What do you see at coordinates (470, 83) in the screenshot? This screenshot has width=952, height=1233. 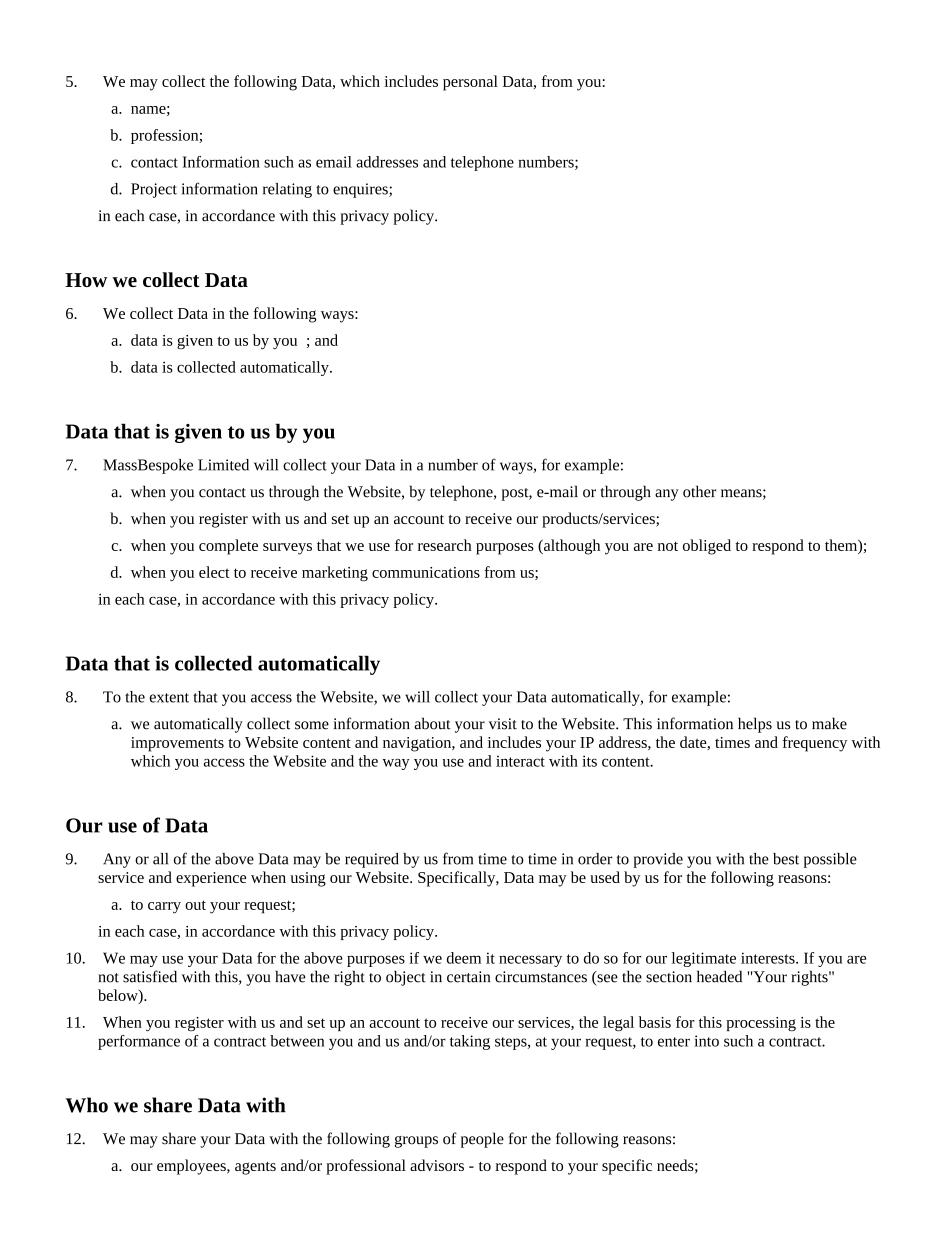 I see `personal` at bounding box center [470, 83].
